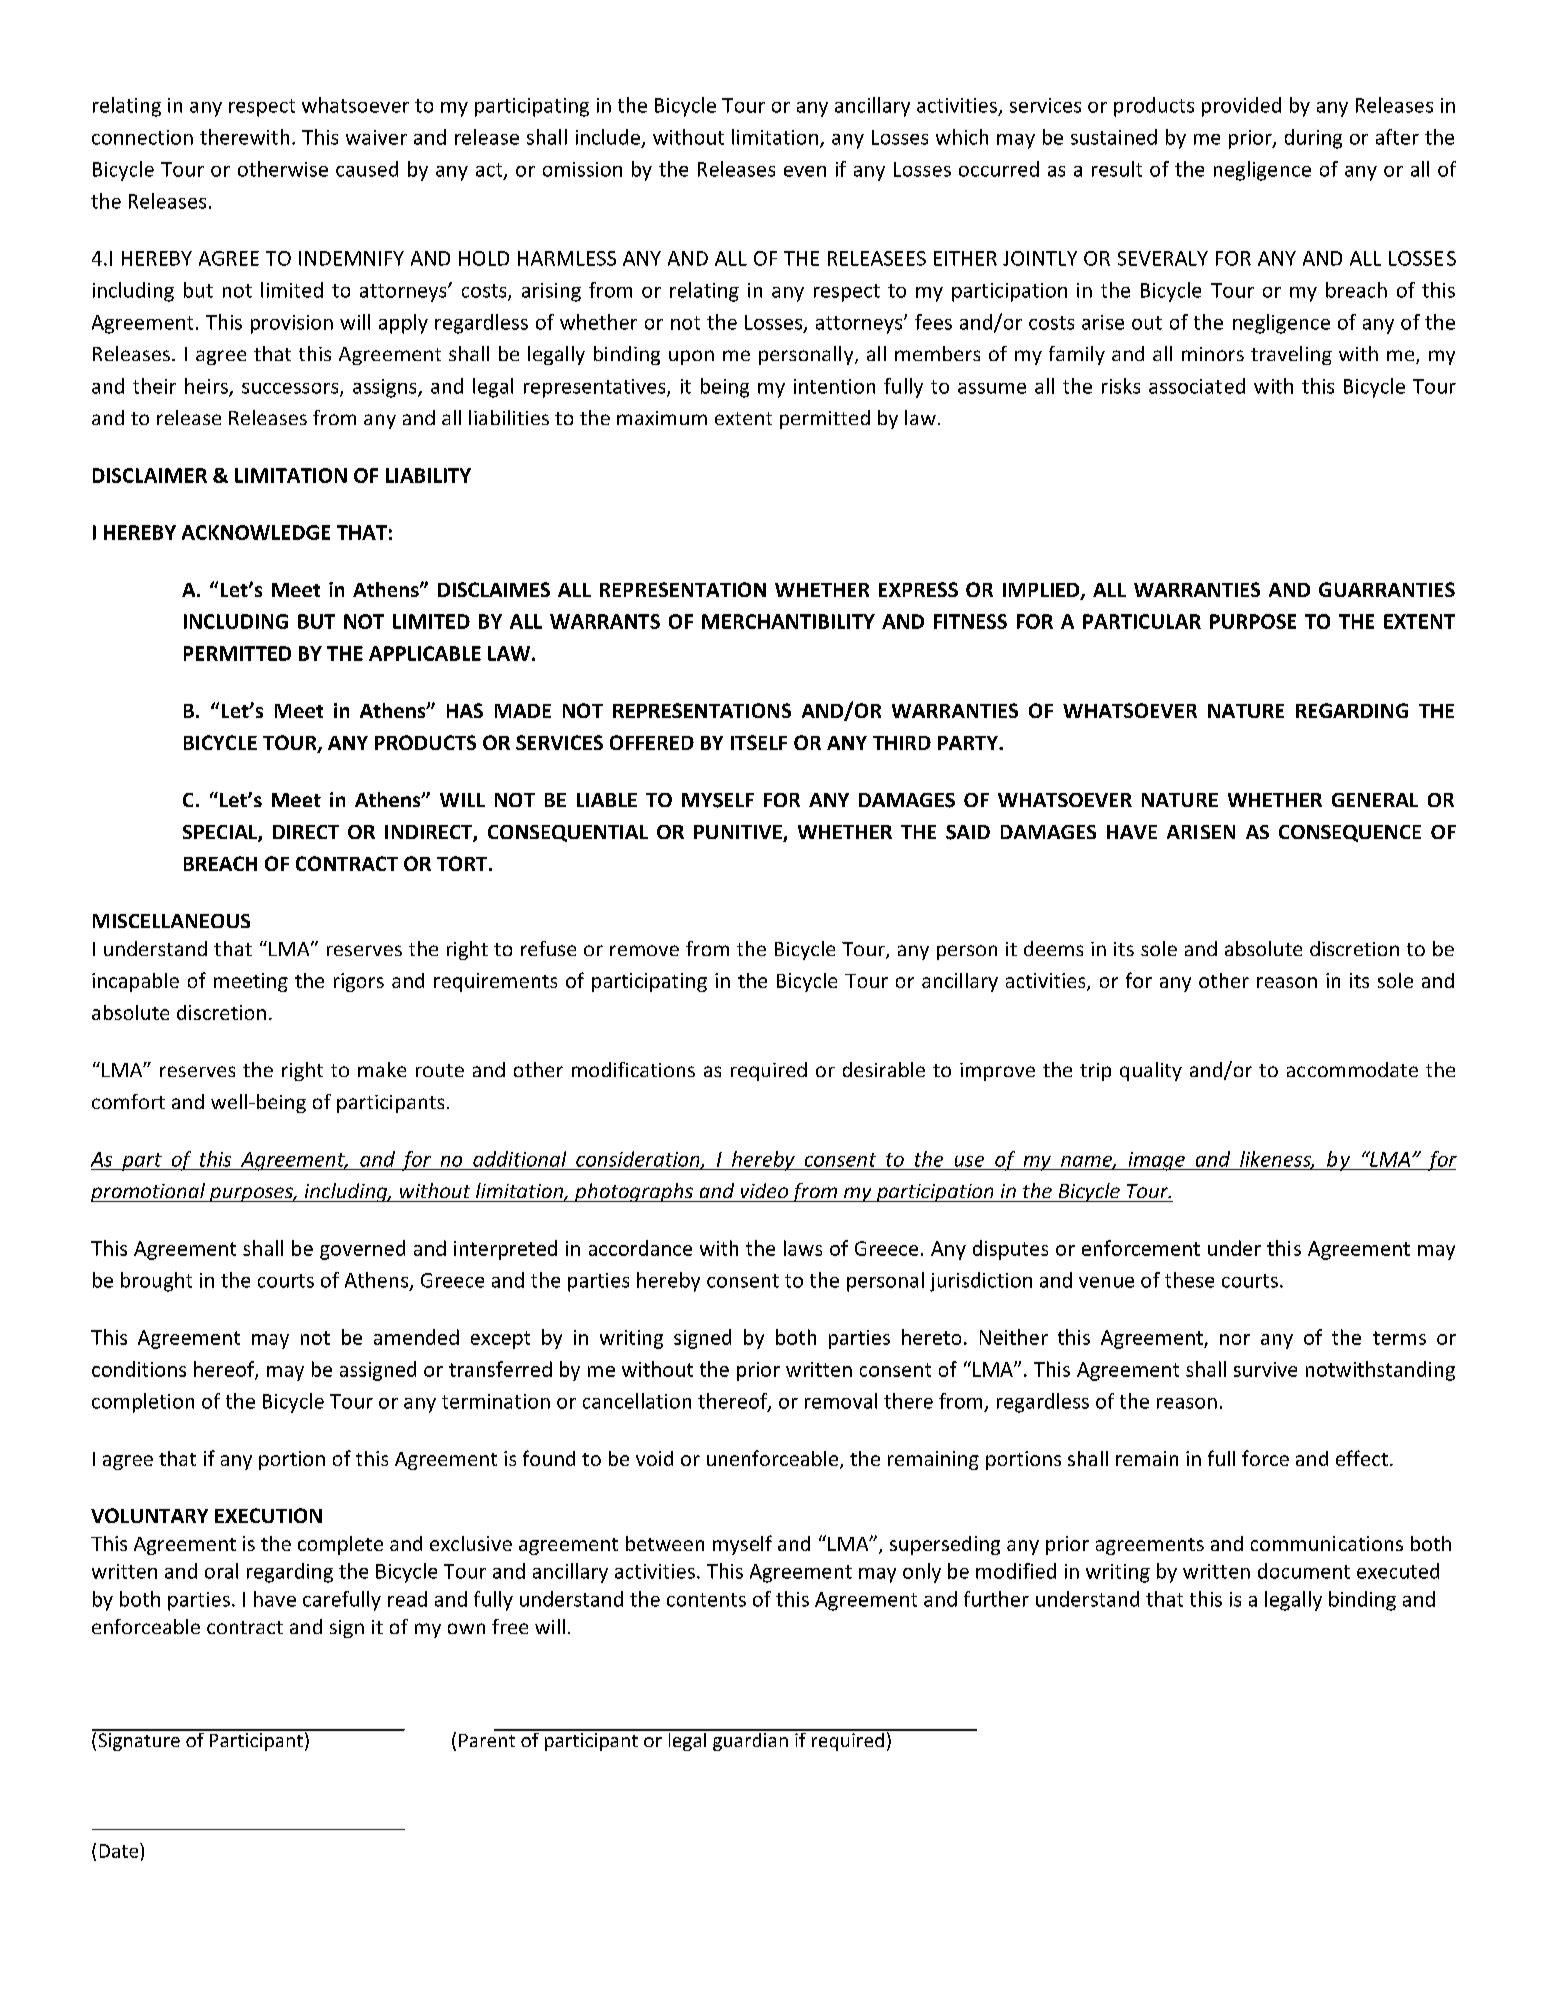 This screenshot has width=1547, height=2002. Describe the element at coordinates (367, 169) in the screenshot. I see `caused` at that location.
